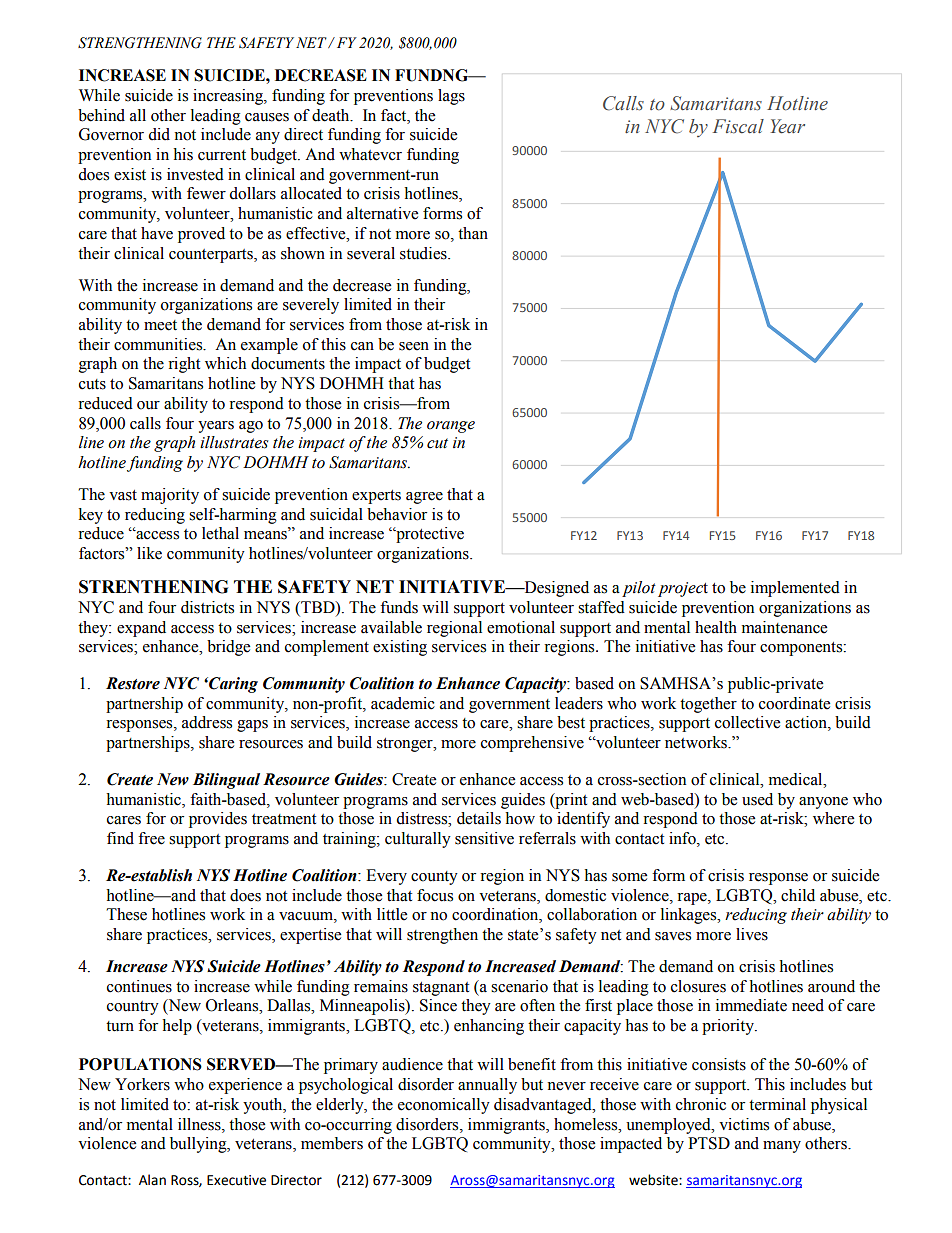 Image resolution: width=952 pixels, height=1233 pixels. I want to click on agree, so click(424, 498).
